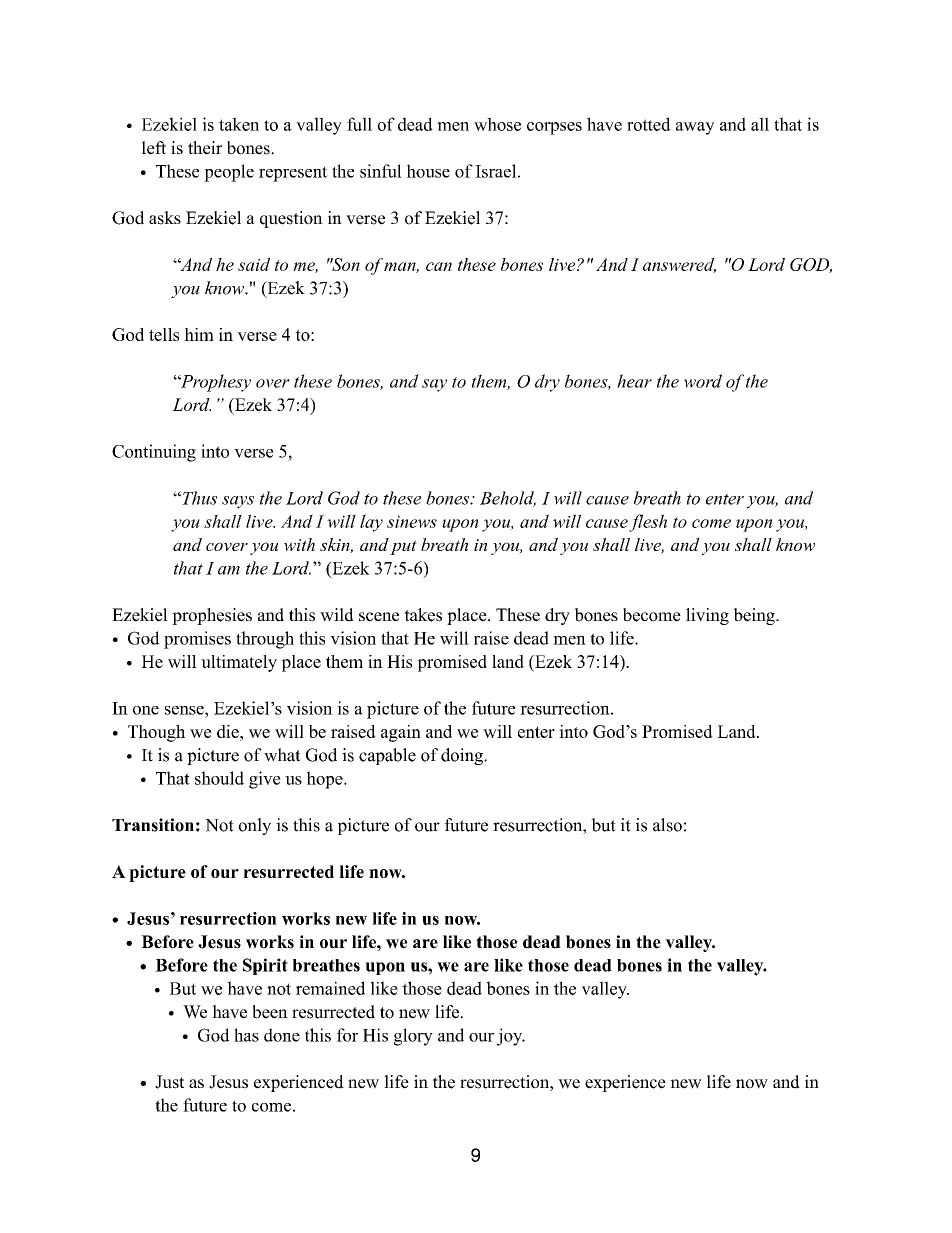  What do you see at coordinates (212, 616) in the screenshot?
I see `prophesies` at bounding box center [212, 616].
